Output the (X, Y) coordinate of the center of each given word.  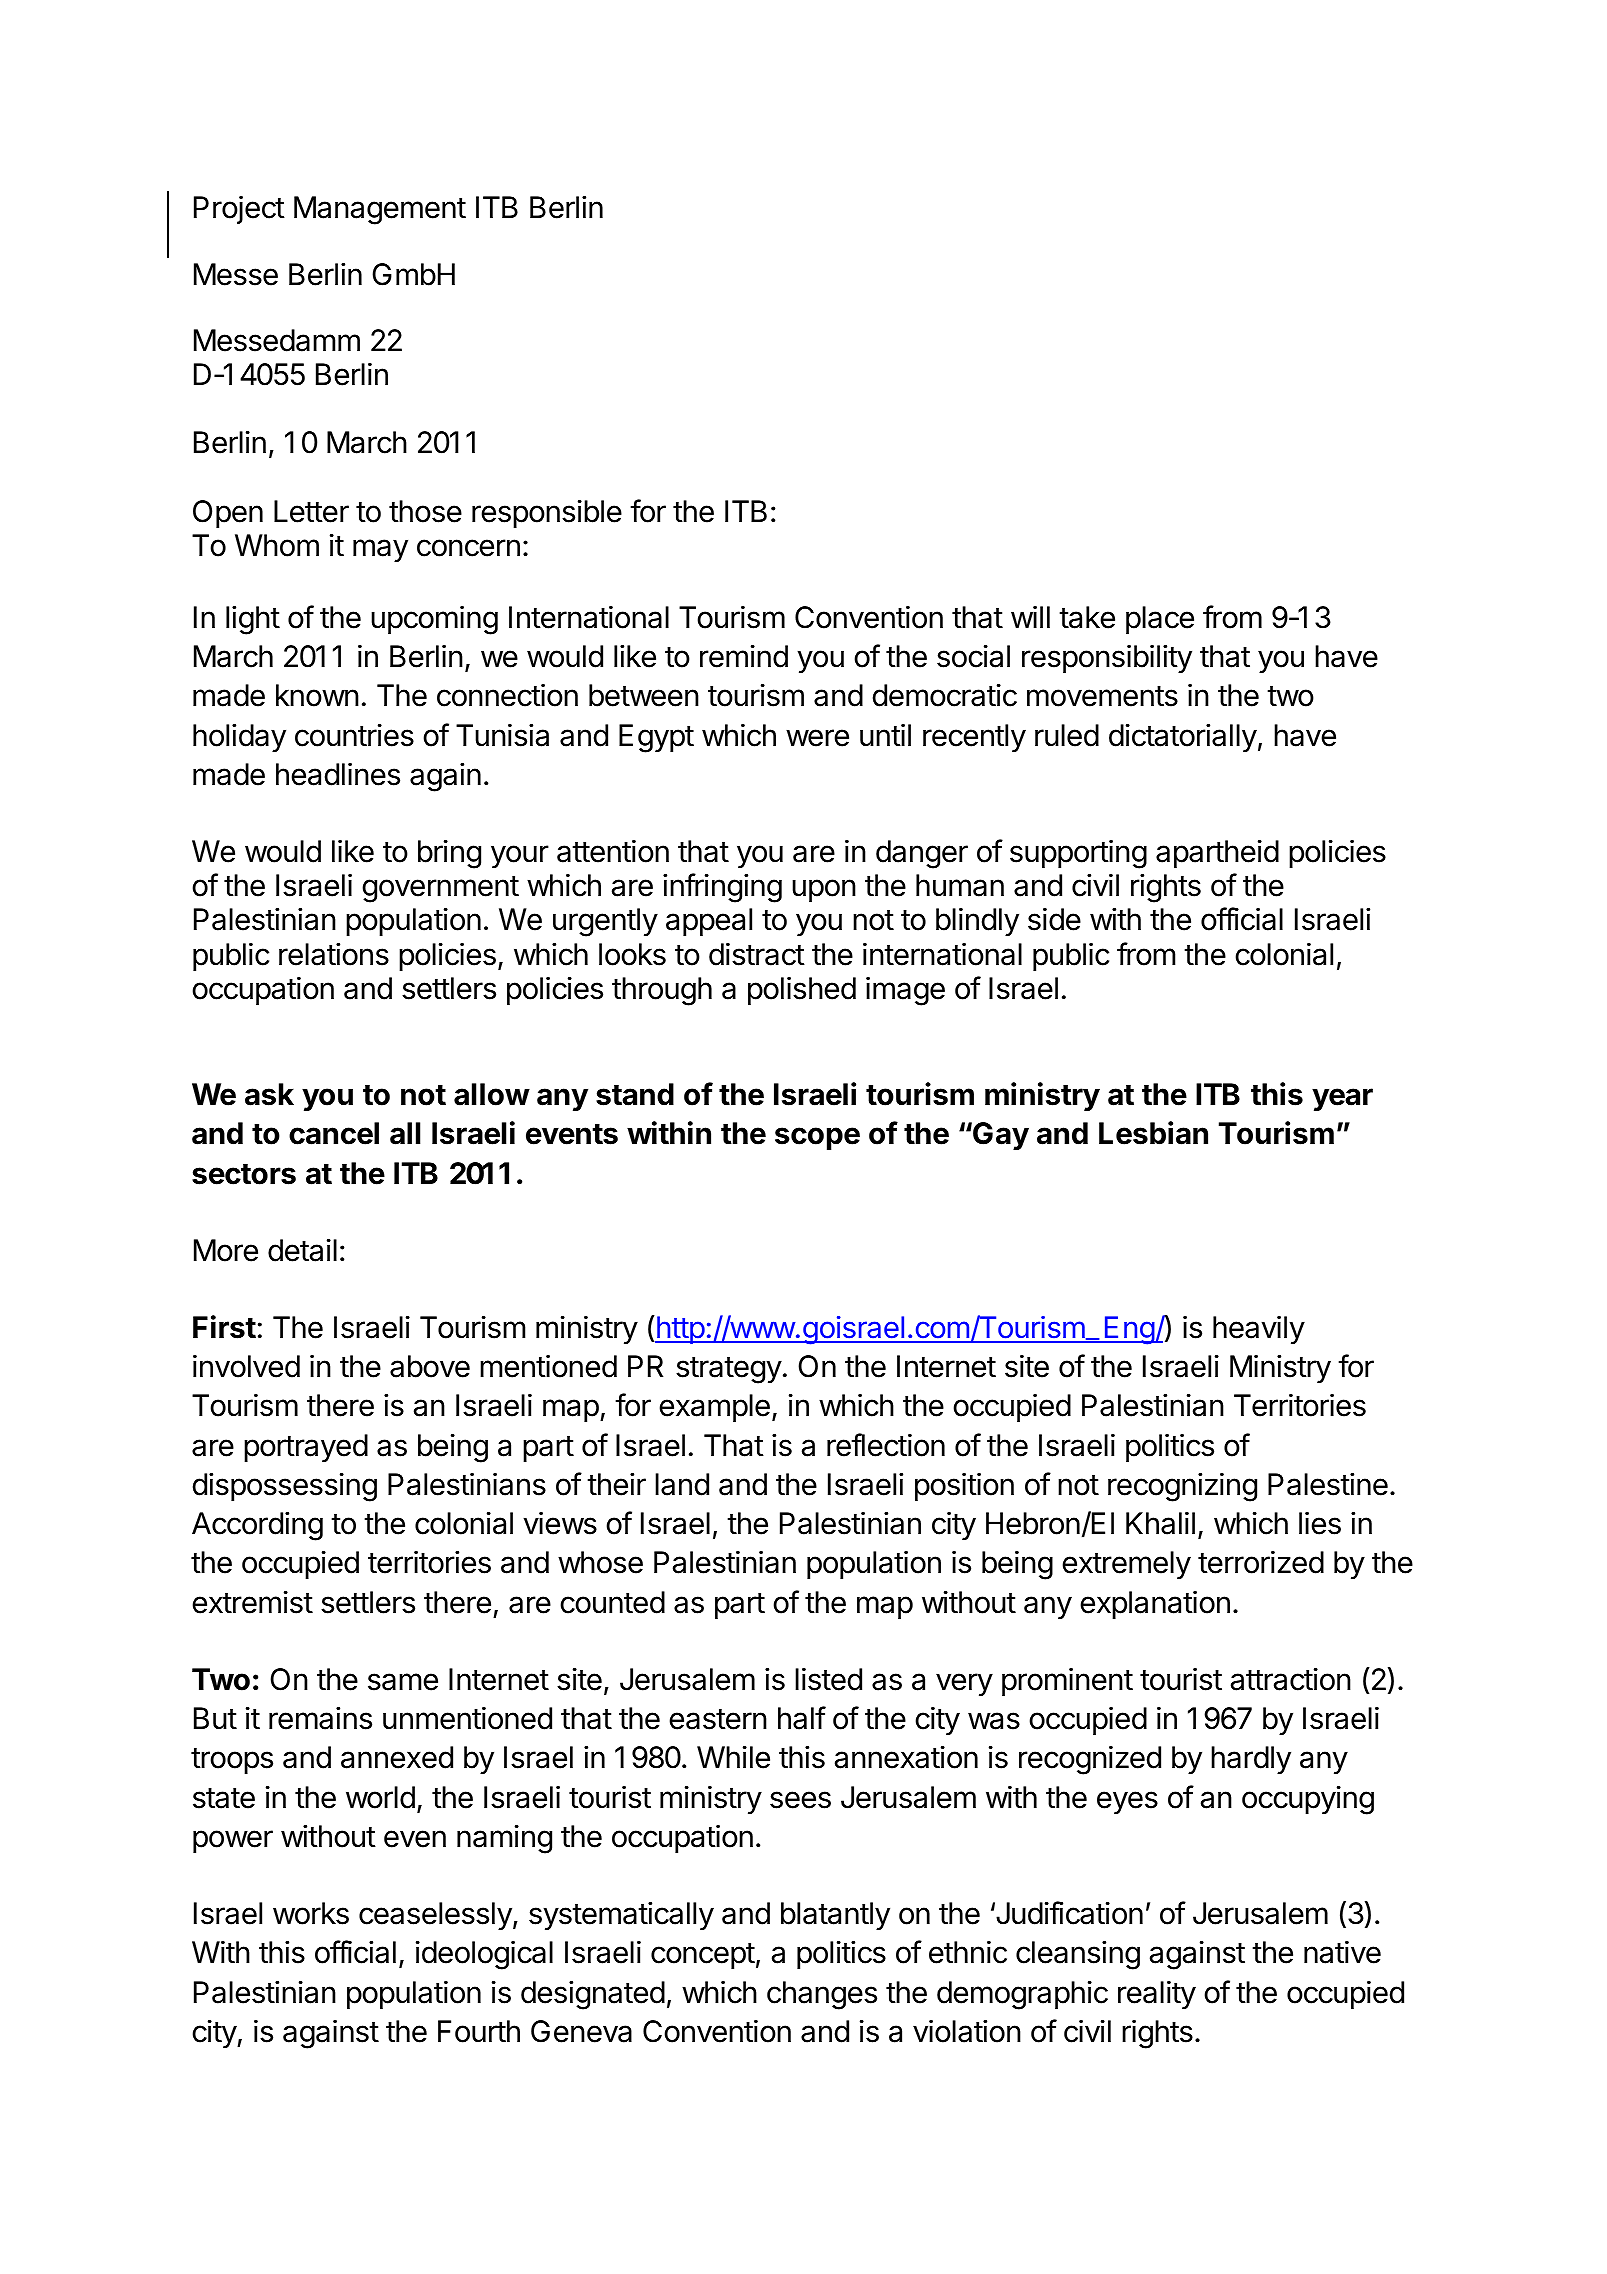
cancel (334, 1133)
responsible (547, 513)
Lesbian (1153, 1133)
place (1160, 620)
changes (822, 1995)
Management (380, 210)
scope (817, 1138)
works (311, 1913)
